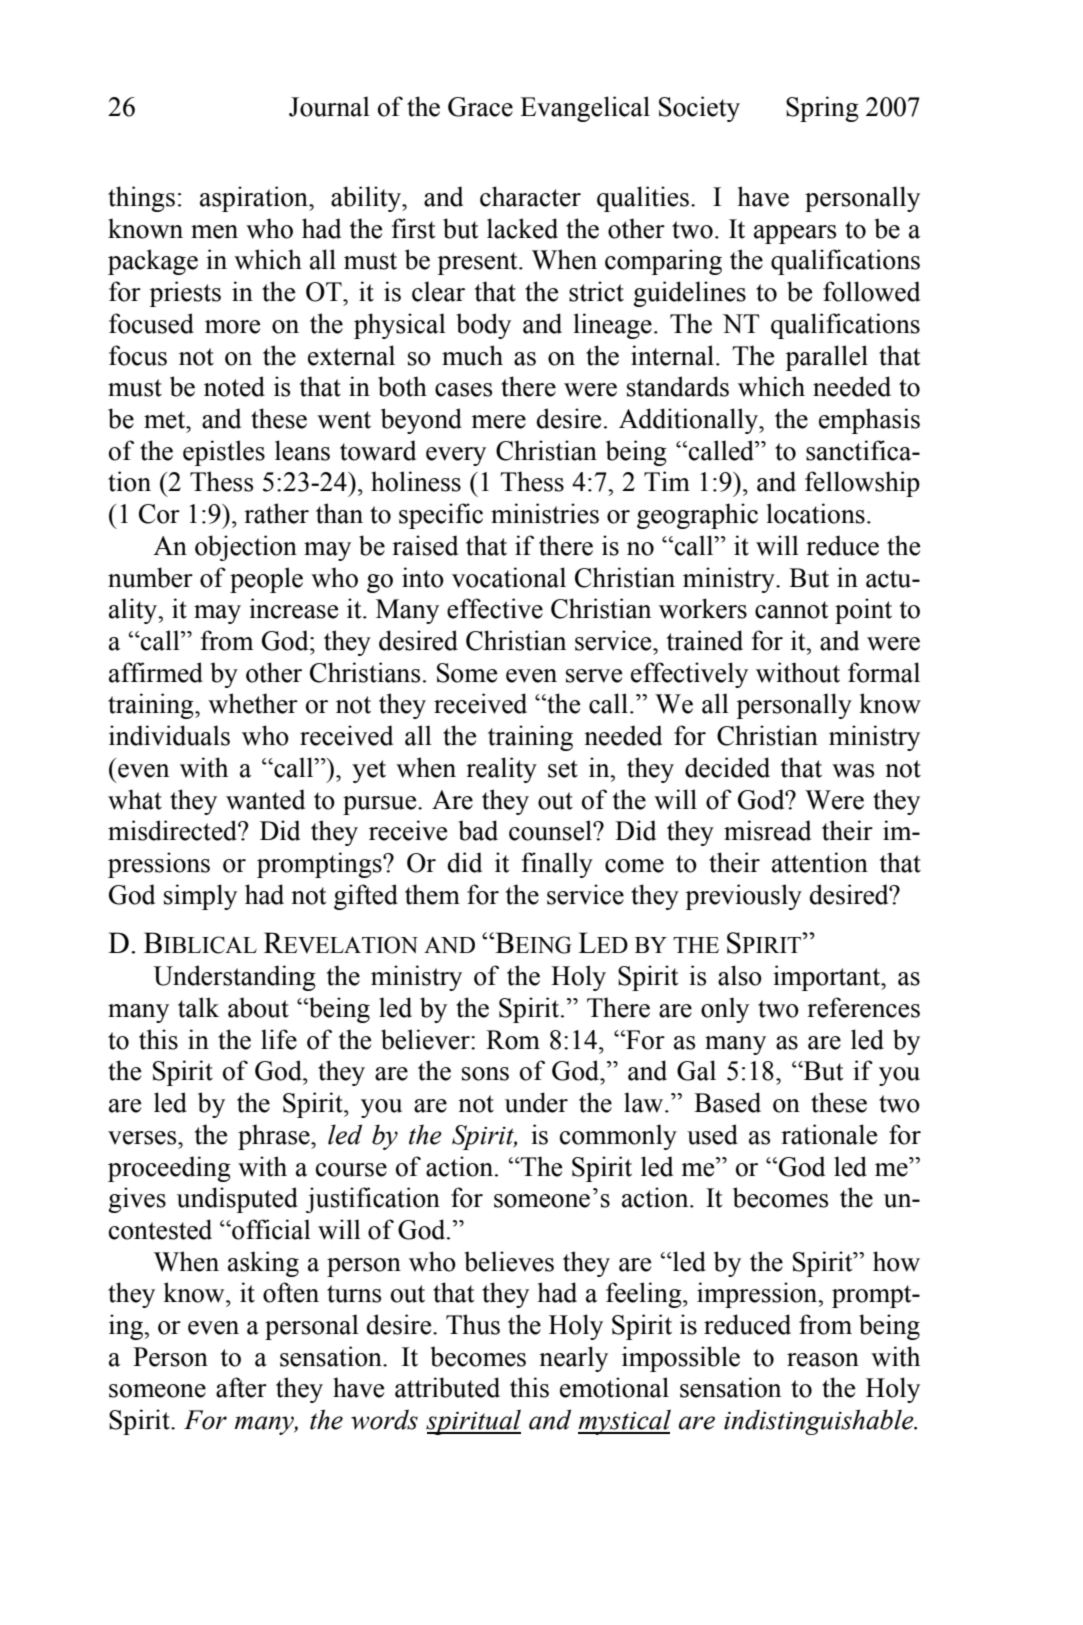  Describe the element at coordinates (241, 1387) in the page. I see `after` at that location.
